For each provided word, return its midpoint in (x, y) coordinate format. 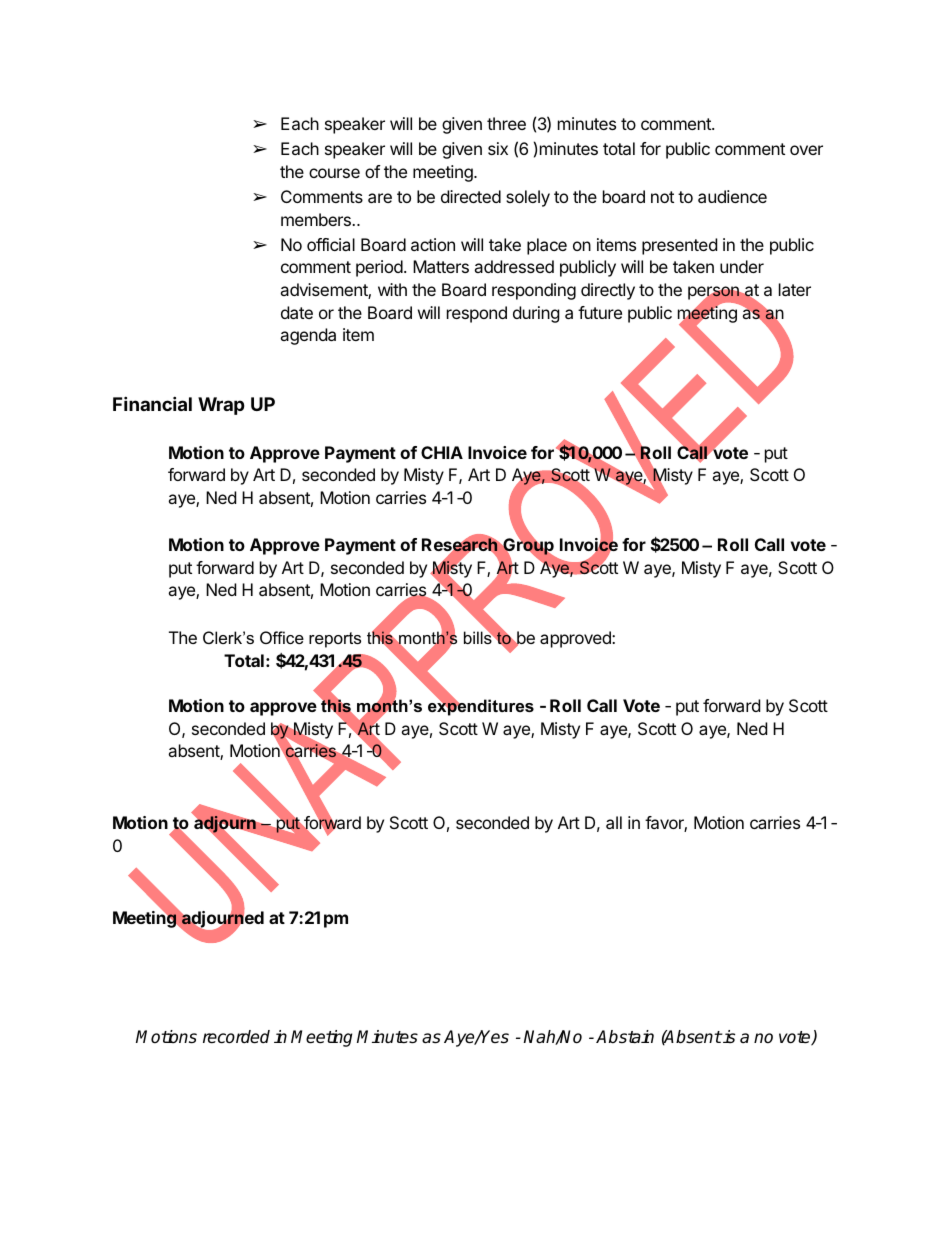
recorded (236, 1037)
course (334, 173)
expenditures (481, 706)
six (498, 148)
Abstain (625, 1037)
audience (732, 196)
